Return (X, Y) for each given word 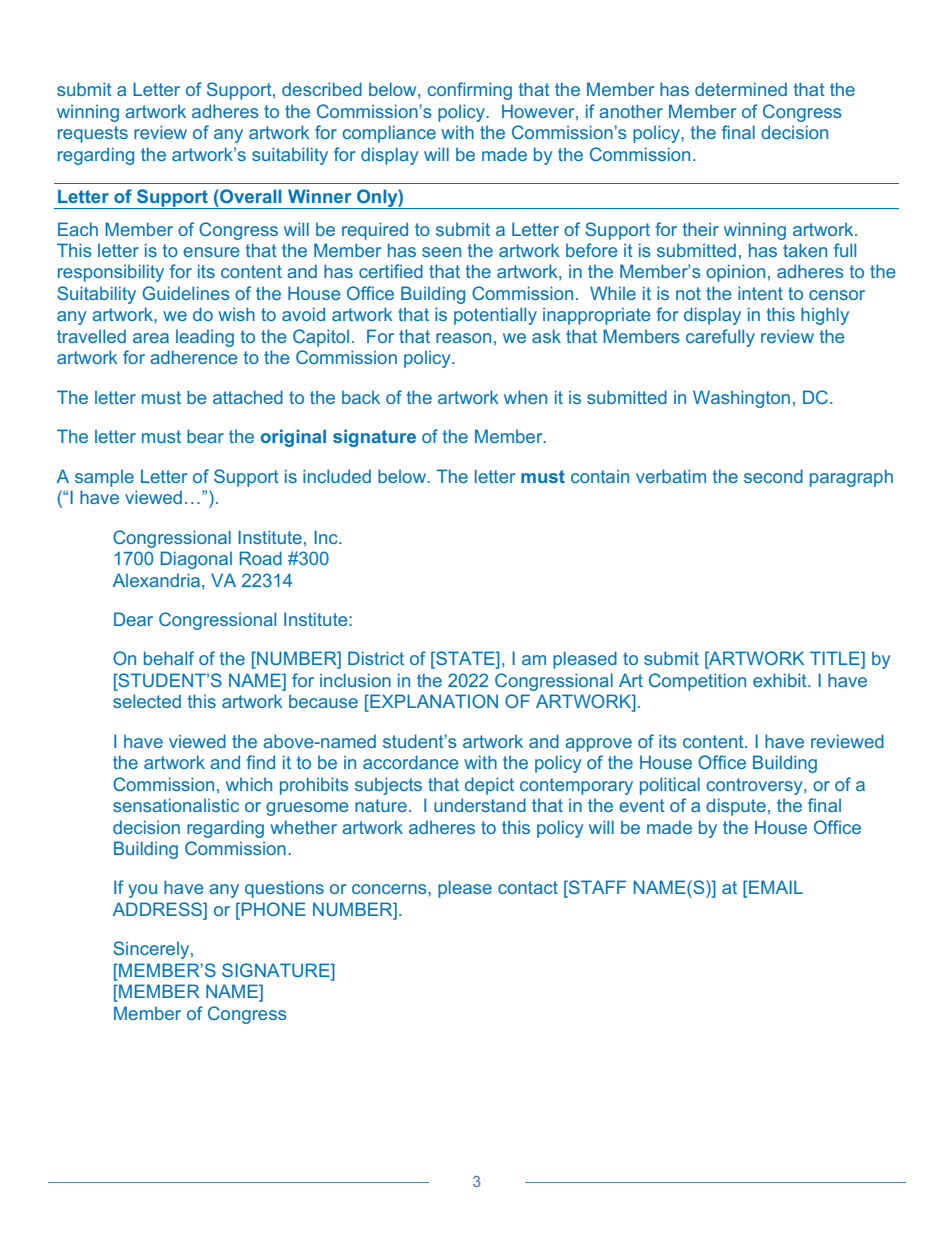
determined (741, 89)
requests (93, 134)
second (773, 476)
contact (528, 887)
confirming (469, 91)
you (142, 891)
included (337, 476)
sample (104, 478)
